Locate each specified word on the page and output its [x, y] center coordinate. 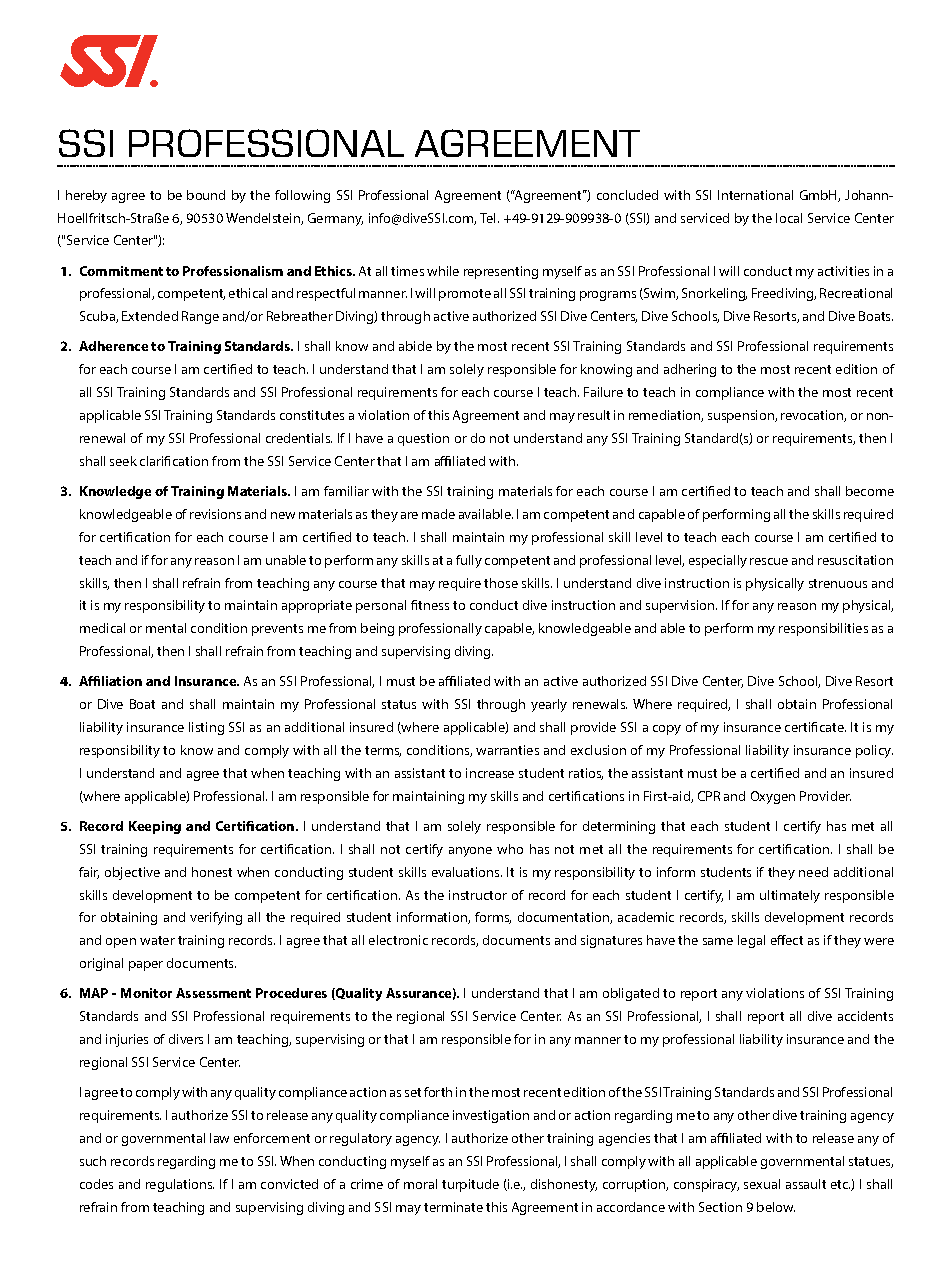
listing [206, 728]
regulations [180, 1185]
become [870, 491]
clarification [174, 461]
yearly [549, 705]
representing [501, 272]
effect [787, 940]
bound [206, 195]
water [157, 940]
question [423, 439]
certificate [815, 727]
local [789, 218]
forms [493, 918]
